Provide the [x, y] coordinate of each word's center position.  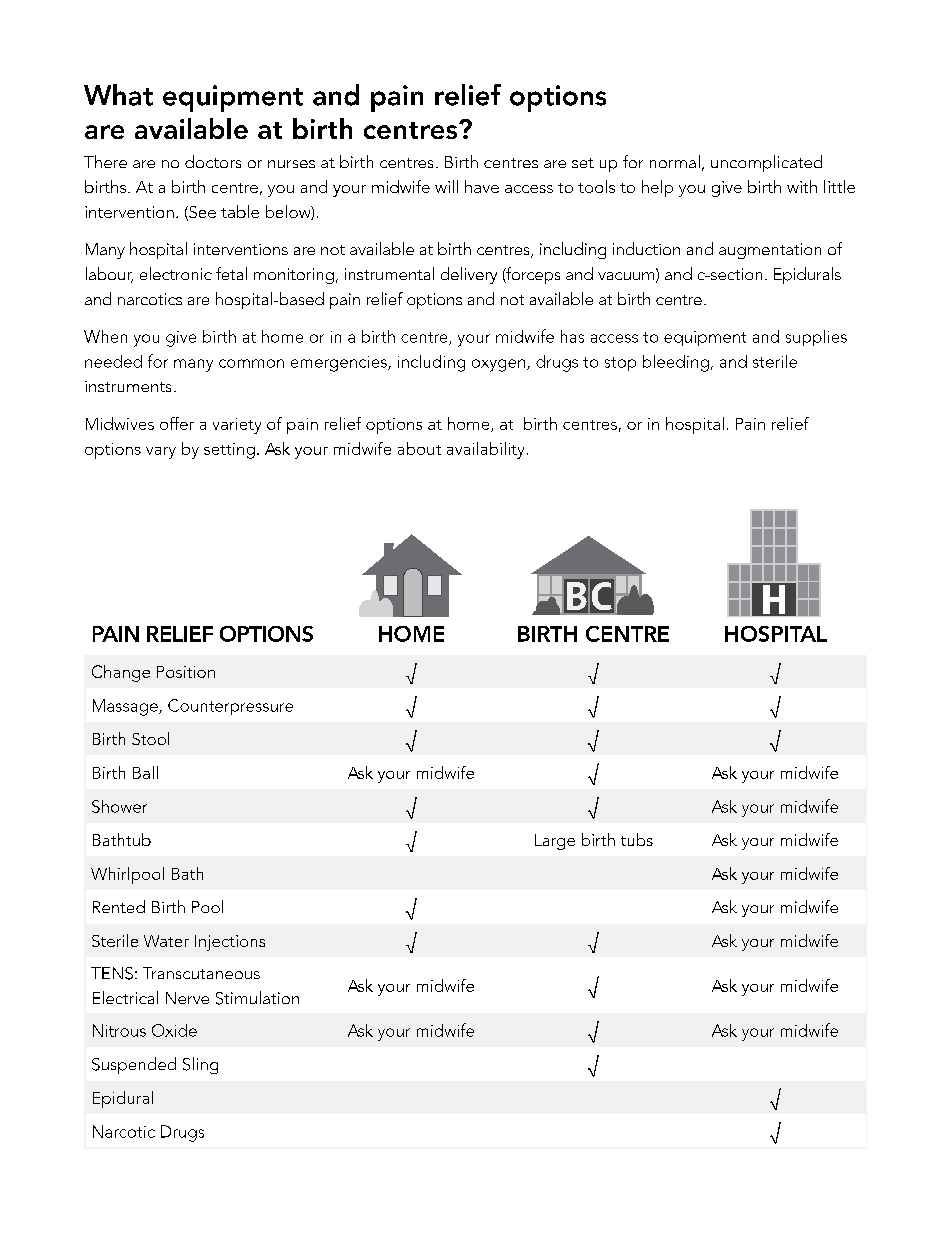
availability [485, 450]
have [482, 186]
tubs [637, 839]
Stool [150, 738]
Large [555, 842]
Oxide [174, 1030]
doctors [213, 161]
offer [177, 423]
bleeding [676, 363]
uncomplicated [766, 163]
